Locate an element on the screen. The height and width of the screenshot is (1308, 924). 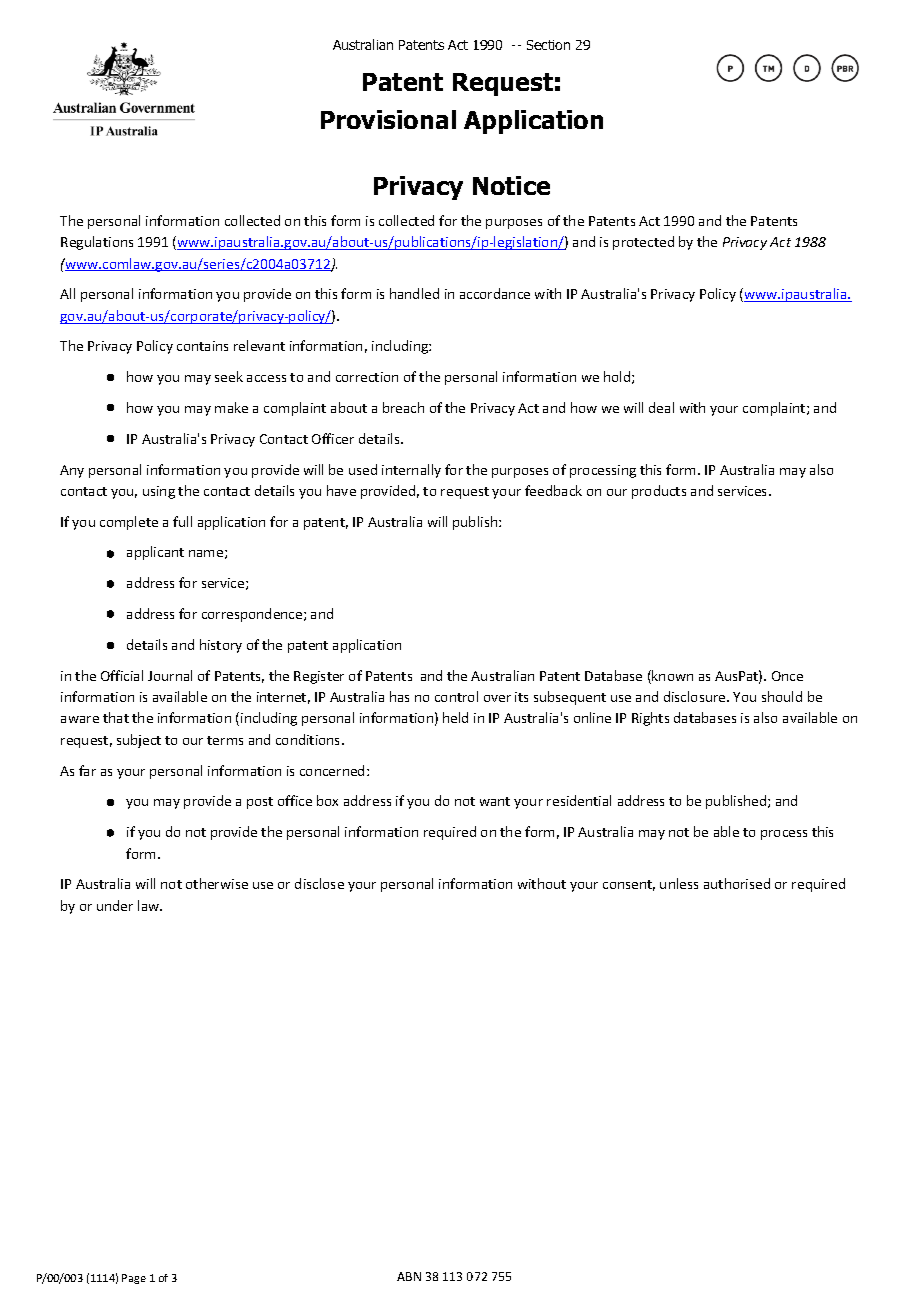
contains is located at coordinates (202, 346).
